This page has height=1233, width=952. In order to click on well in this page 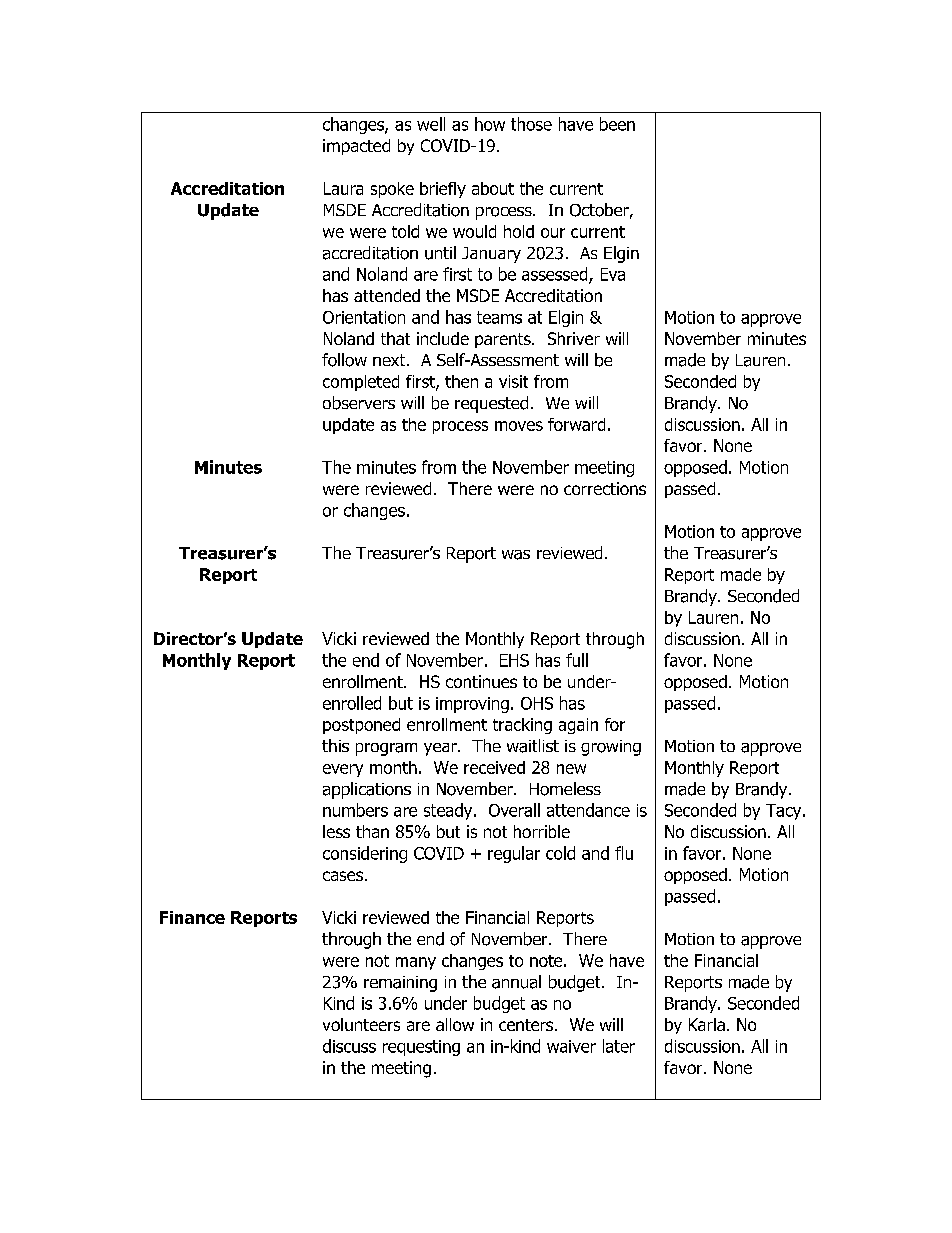, I will do `click(431, 124)`.
